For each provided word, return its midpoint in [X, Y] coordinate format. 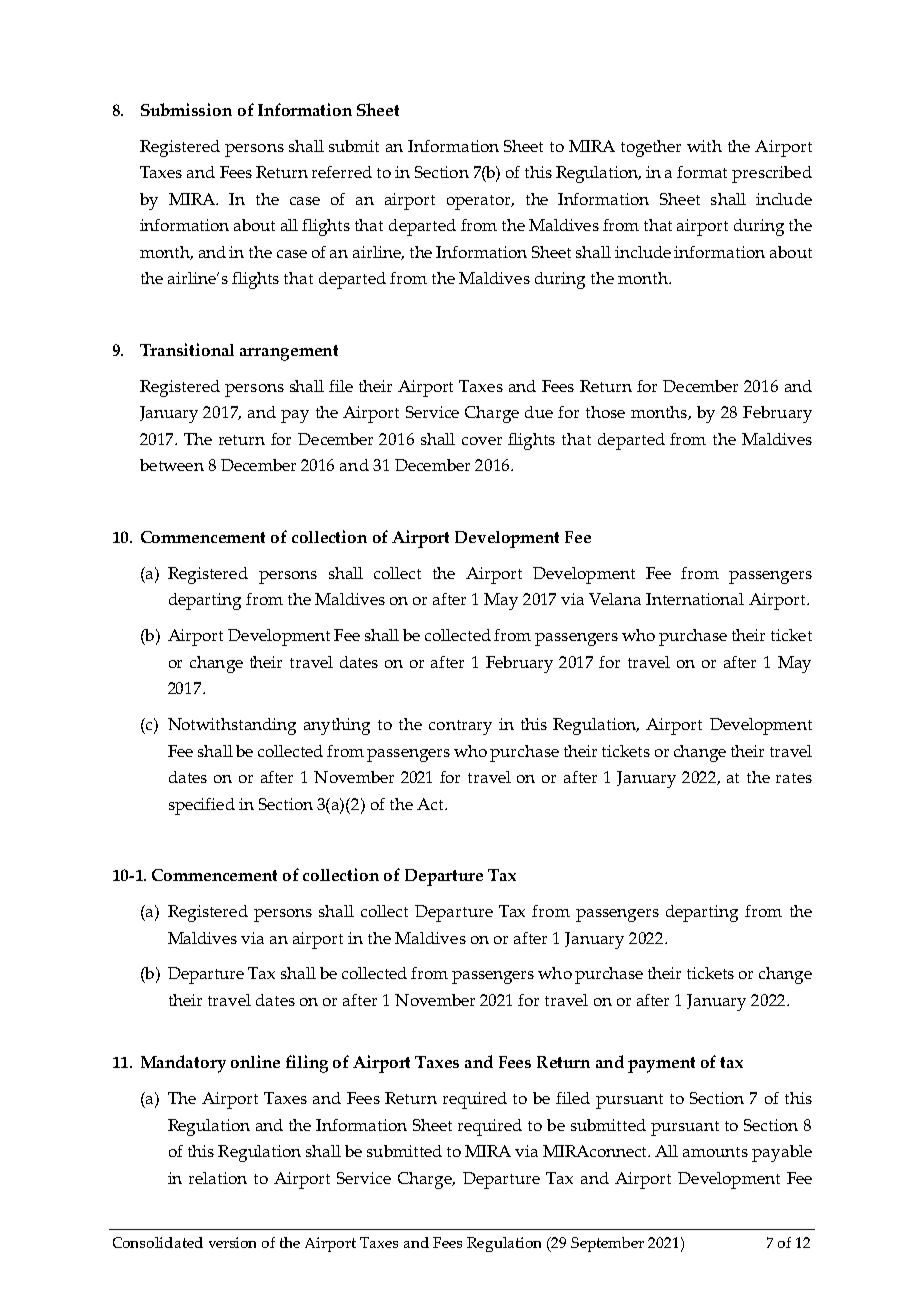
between [172, 465]
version [232, 1242]
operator [480, 202]
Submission [186, 109]
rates [794, 778]
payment [661, 1065]
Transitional [187, 349]
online [255, 1061]
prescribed [772, 174]
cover [482, 441]
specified [202, 806]
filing [307, 1064]
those [605, 412]
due [539, 412]
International [695, 599]
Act [431, 804]
